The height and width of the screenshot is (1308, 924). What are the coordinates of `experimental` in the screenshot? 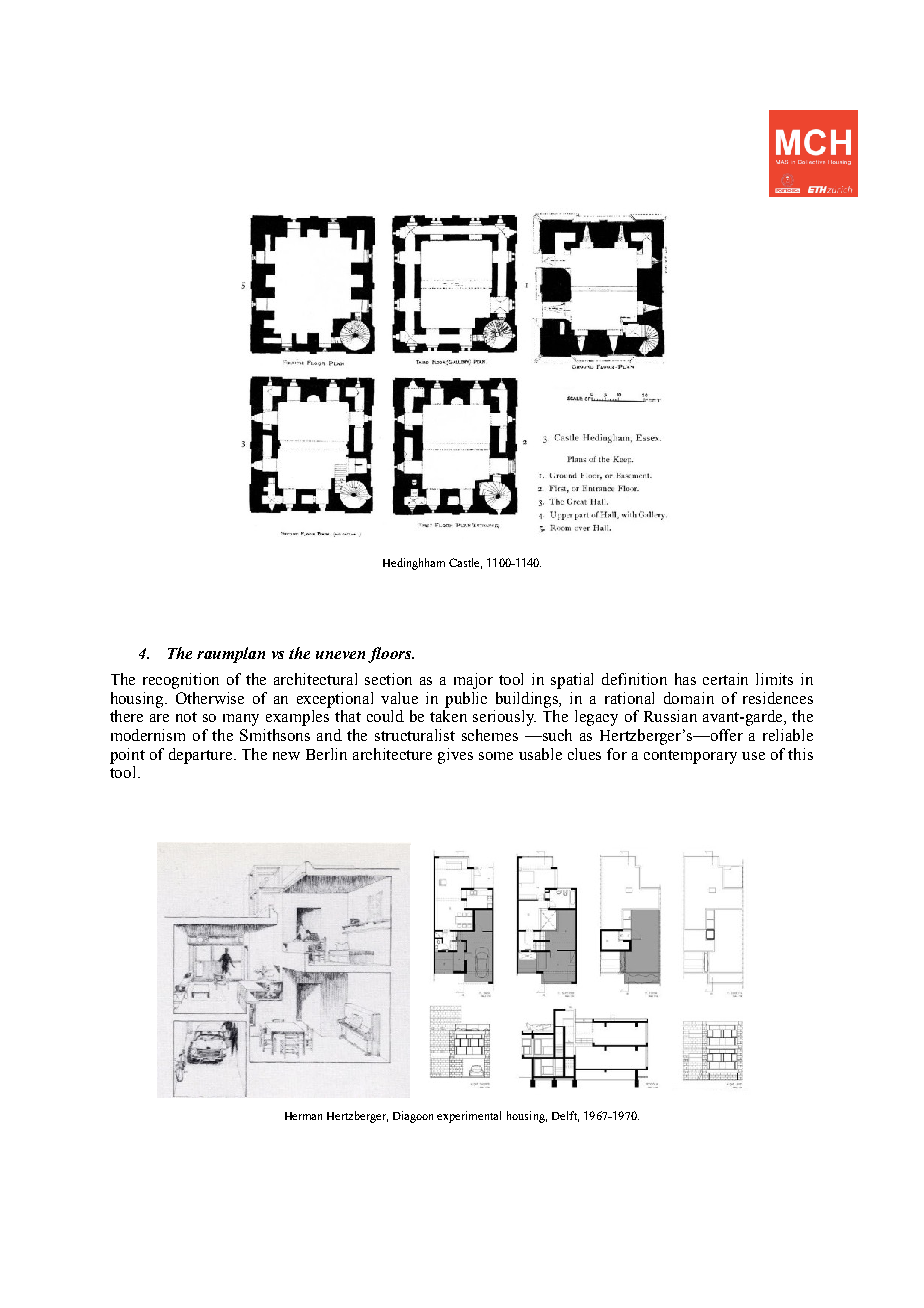 It's located at (469, 1117).
